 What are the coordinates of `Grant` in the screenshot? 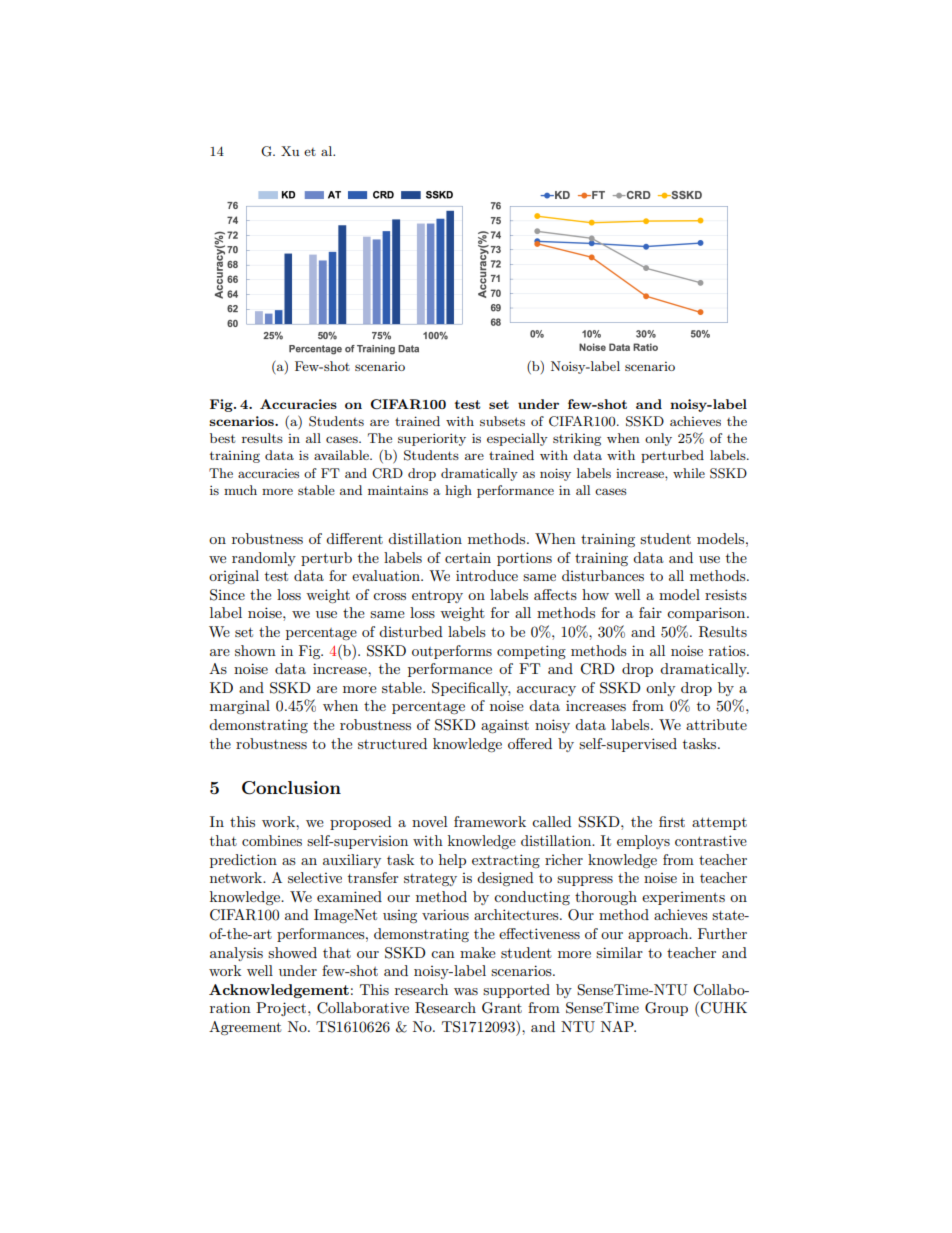 It's located at (502, 1008).
